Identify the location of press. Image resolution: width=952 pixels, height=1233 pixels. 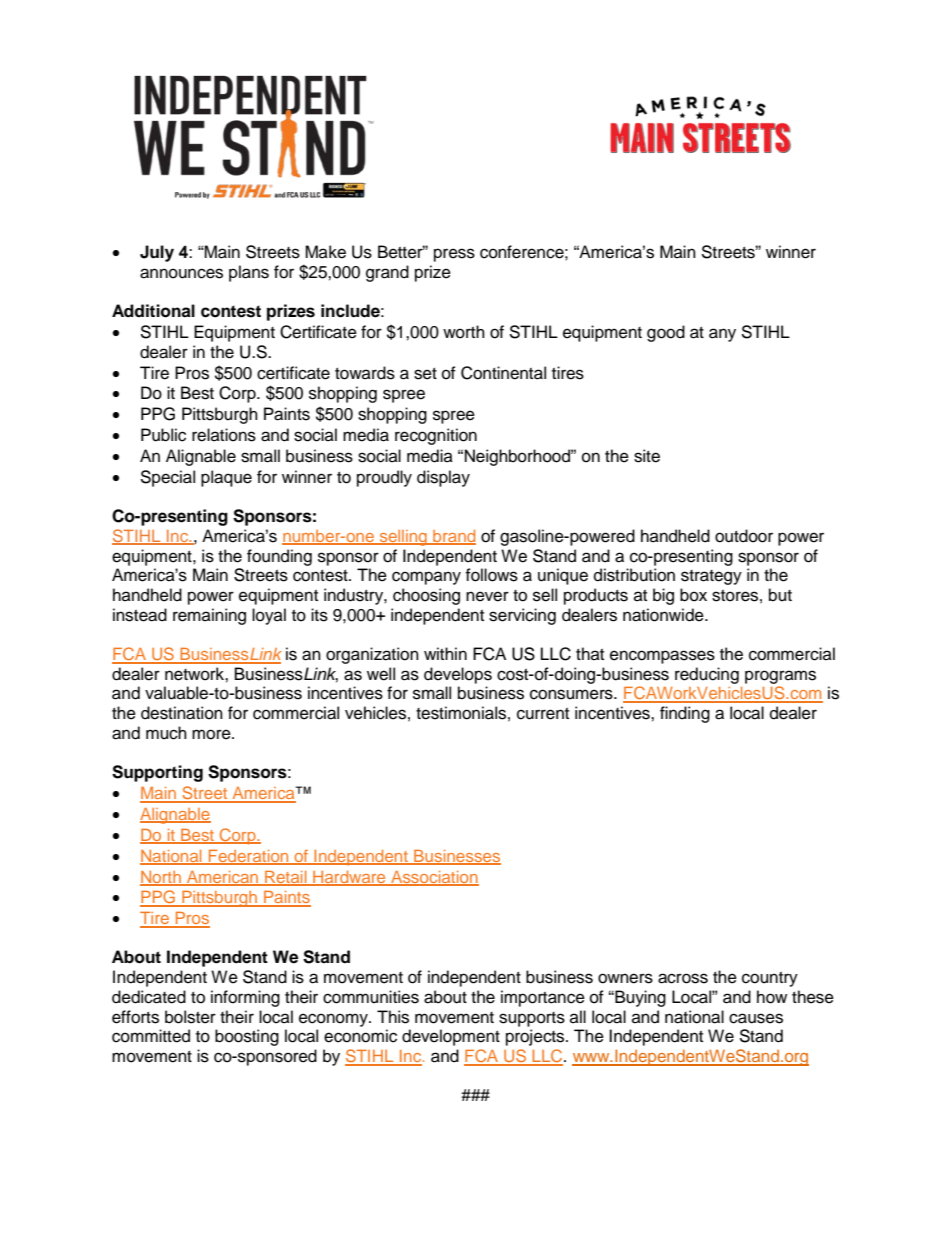
(454, 255).
